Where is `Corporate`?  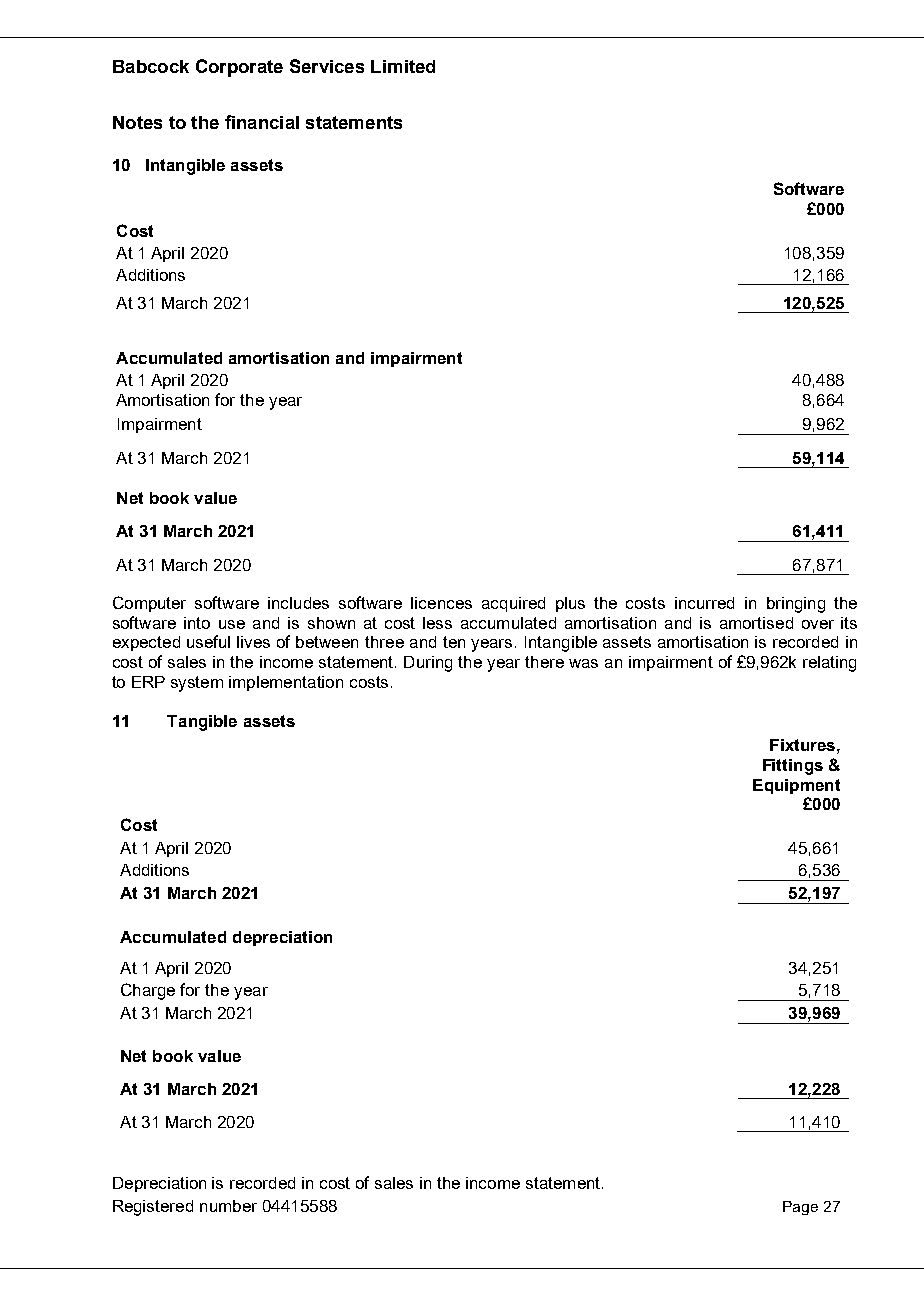 Corporate is located at coordinates (239, 68).
